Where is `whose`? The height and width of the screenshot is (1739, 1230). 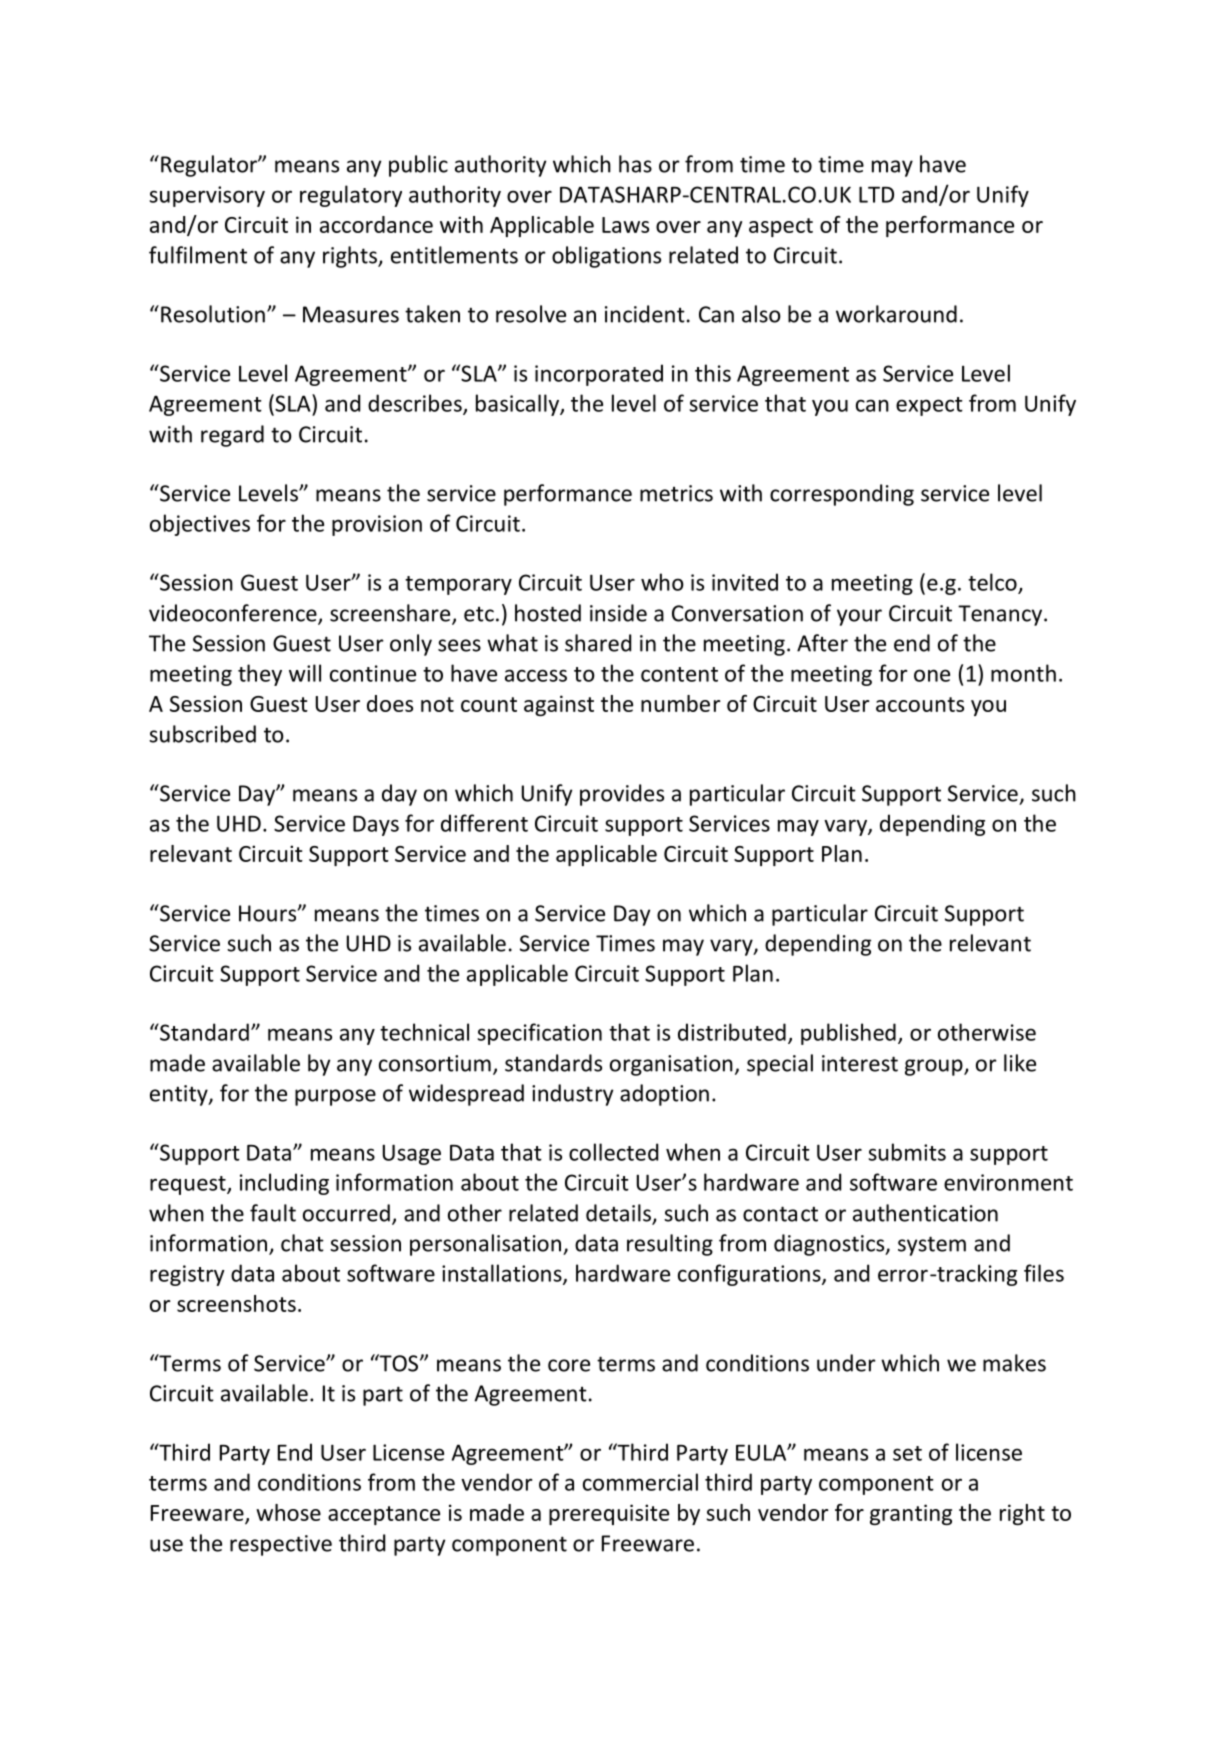 whose is located at coordinates (288, 1512).
